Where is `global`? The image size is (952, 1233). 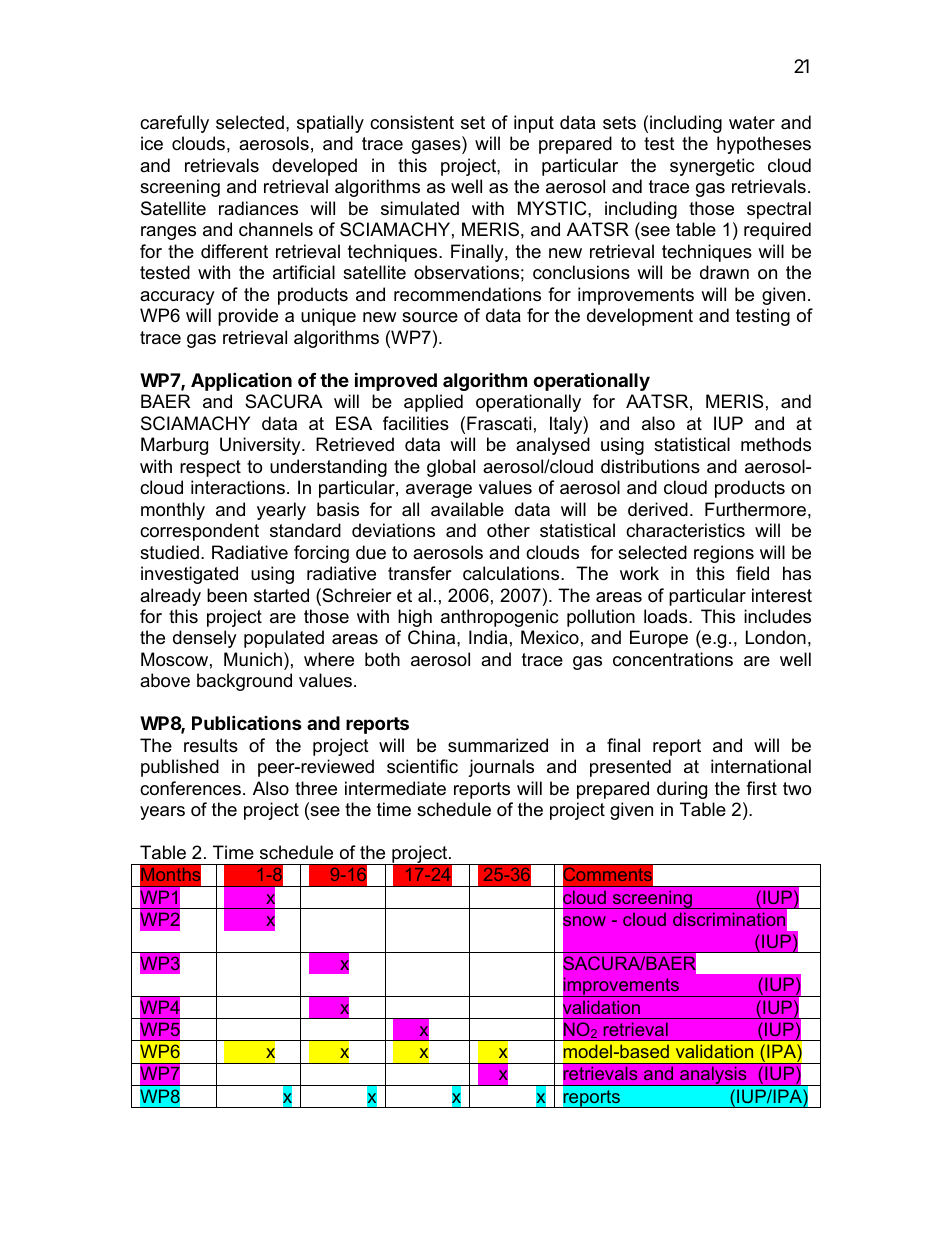 global is located at coordinates (451, 468).
